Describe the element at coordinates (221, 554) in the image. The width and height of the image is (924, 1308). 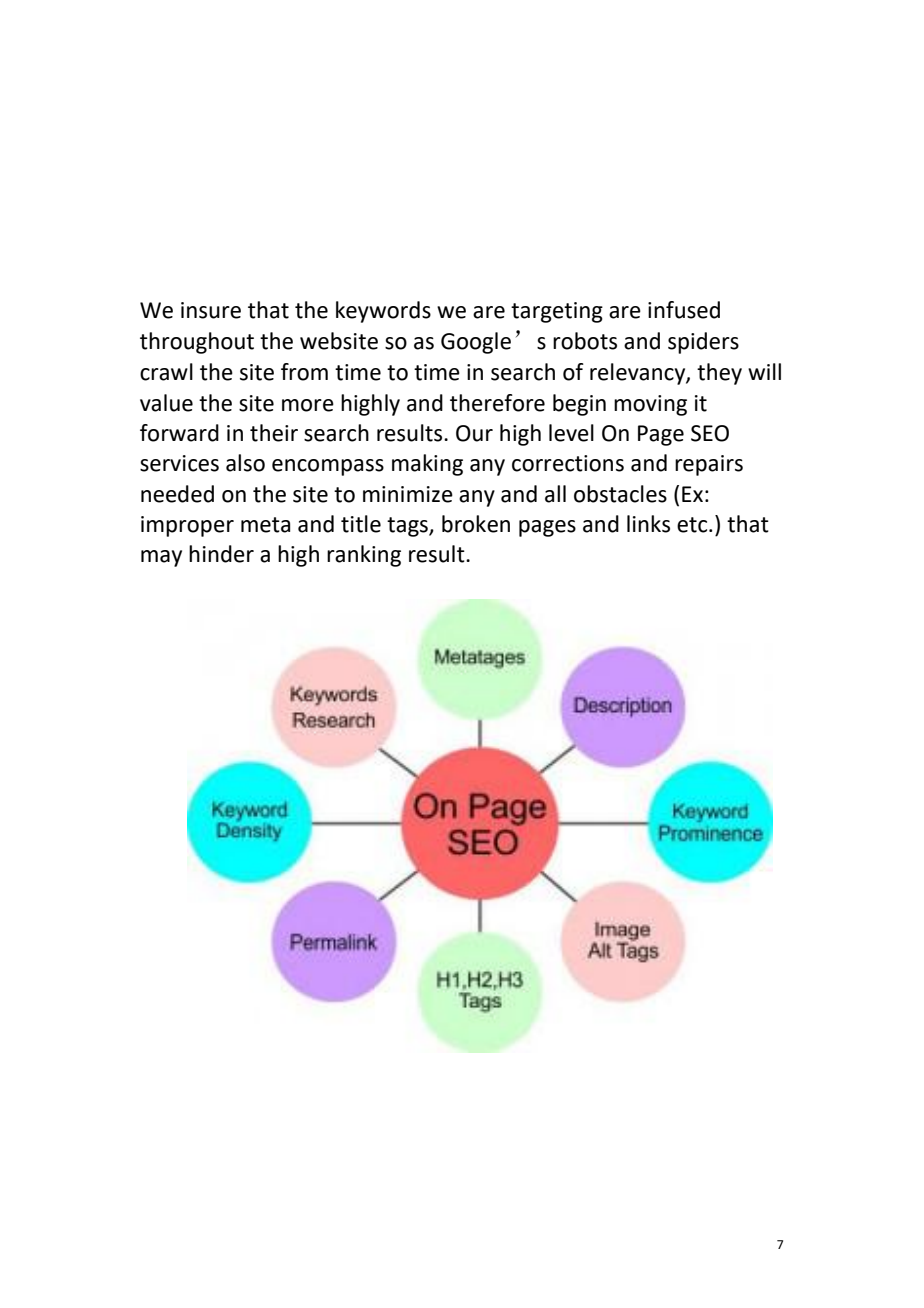
I see `hinder` at that location.
